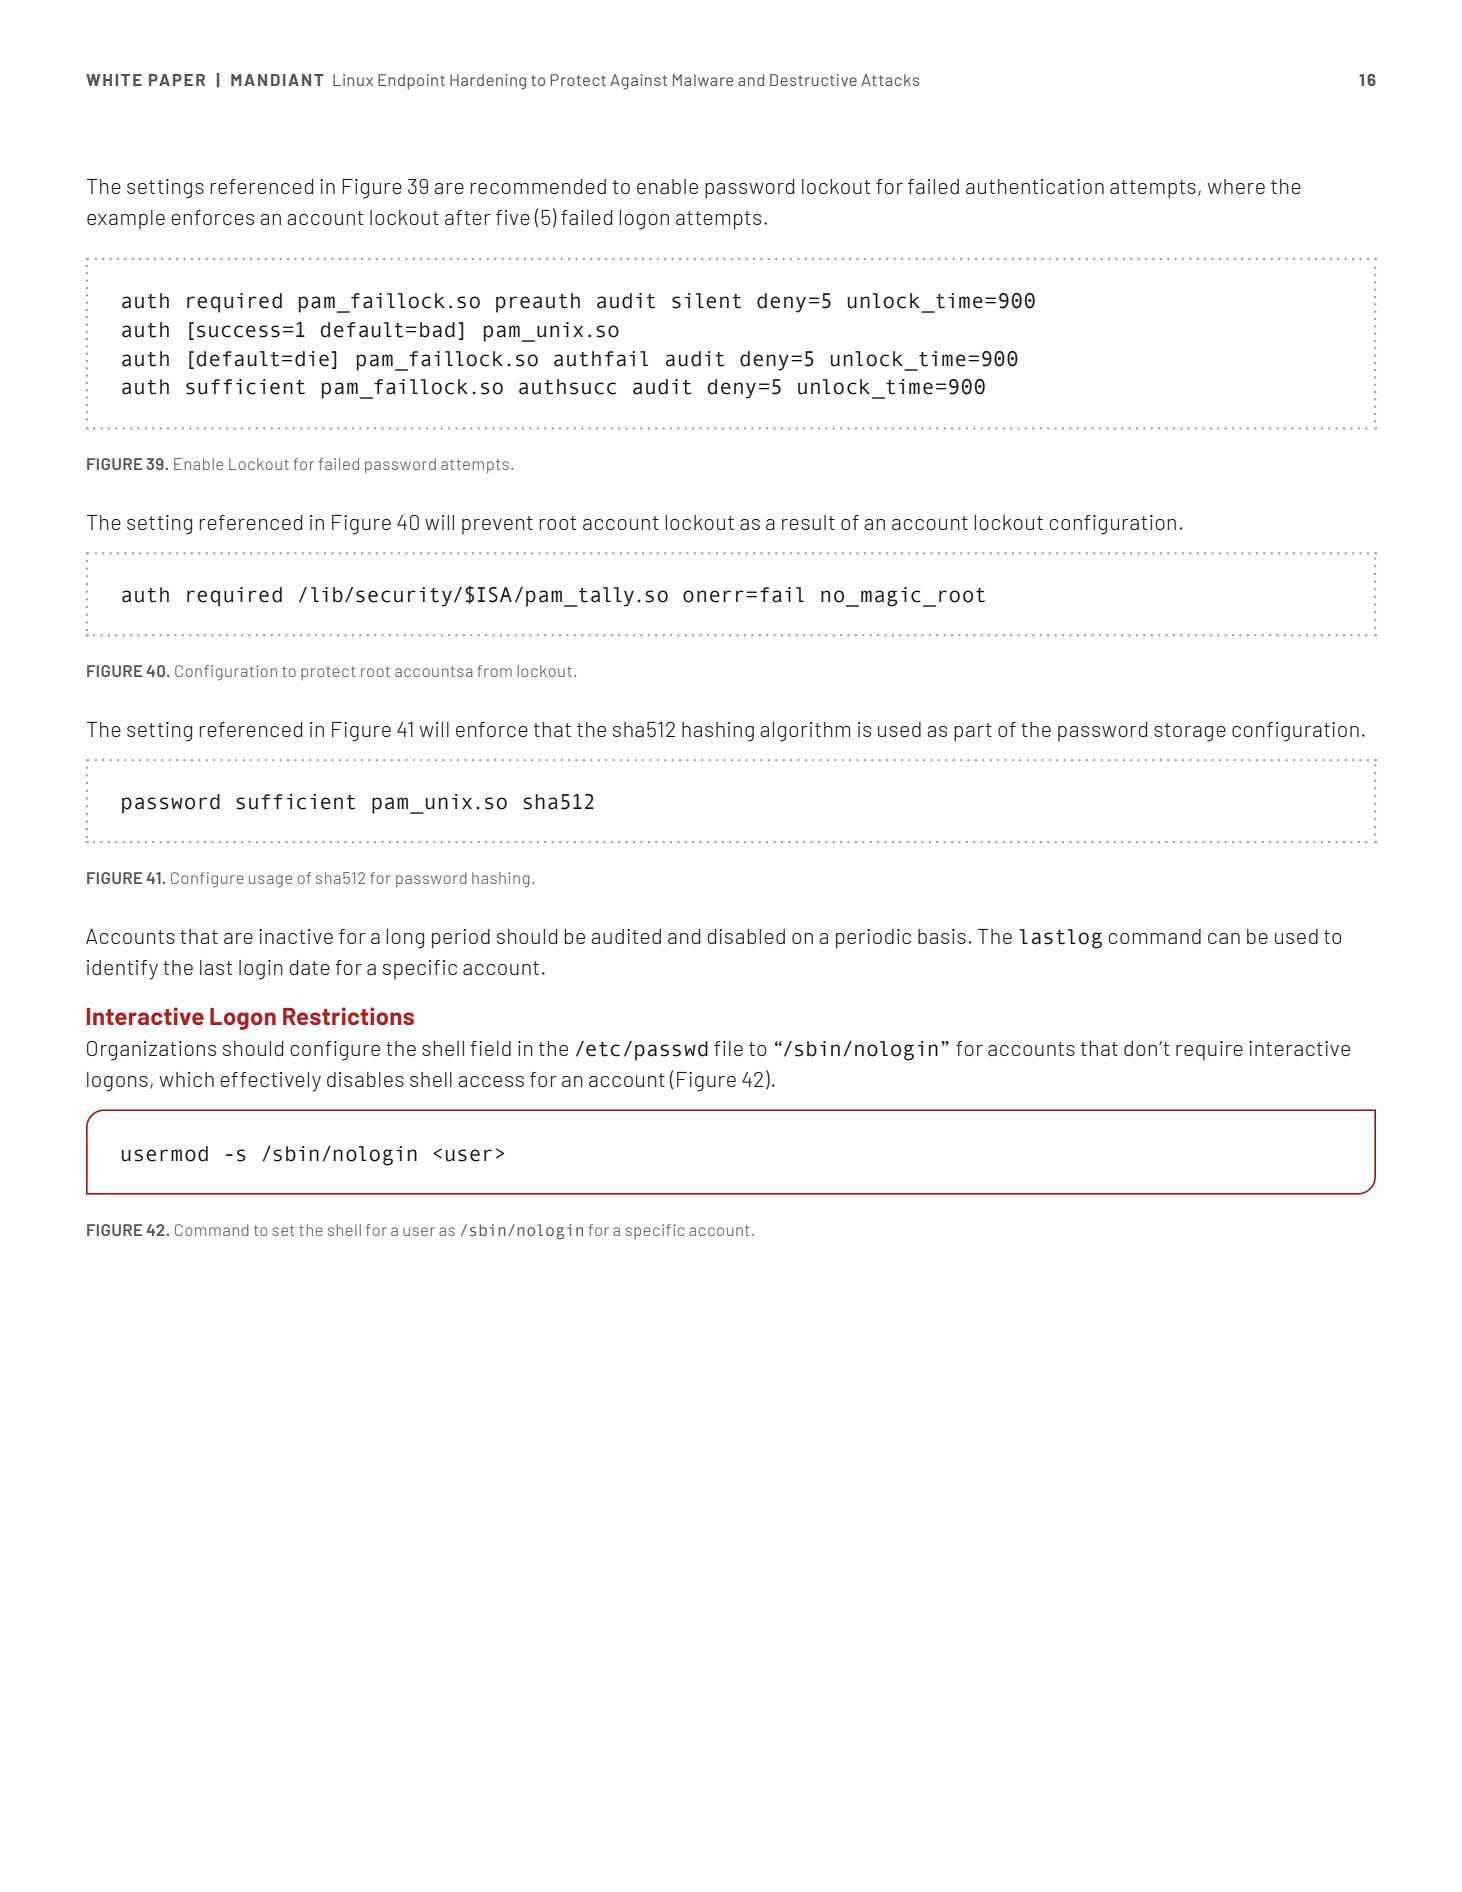  Describe the element at coordinates (1190, 732) in the screenshot. I see `storage` at that location.
